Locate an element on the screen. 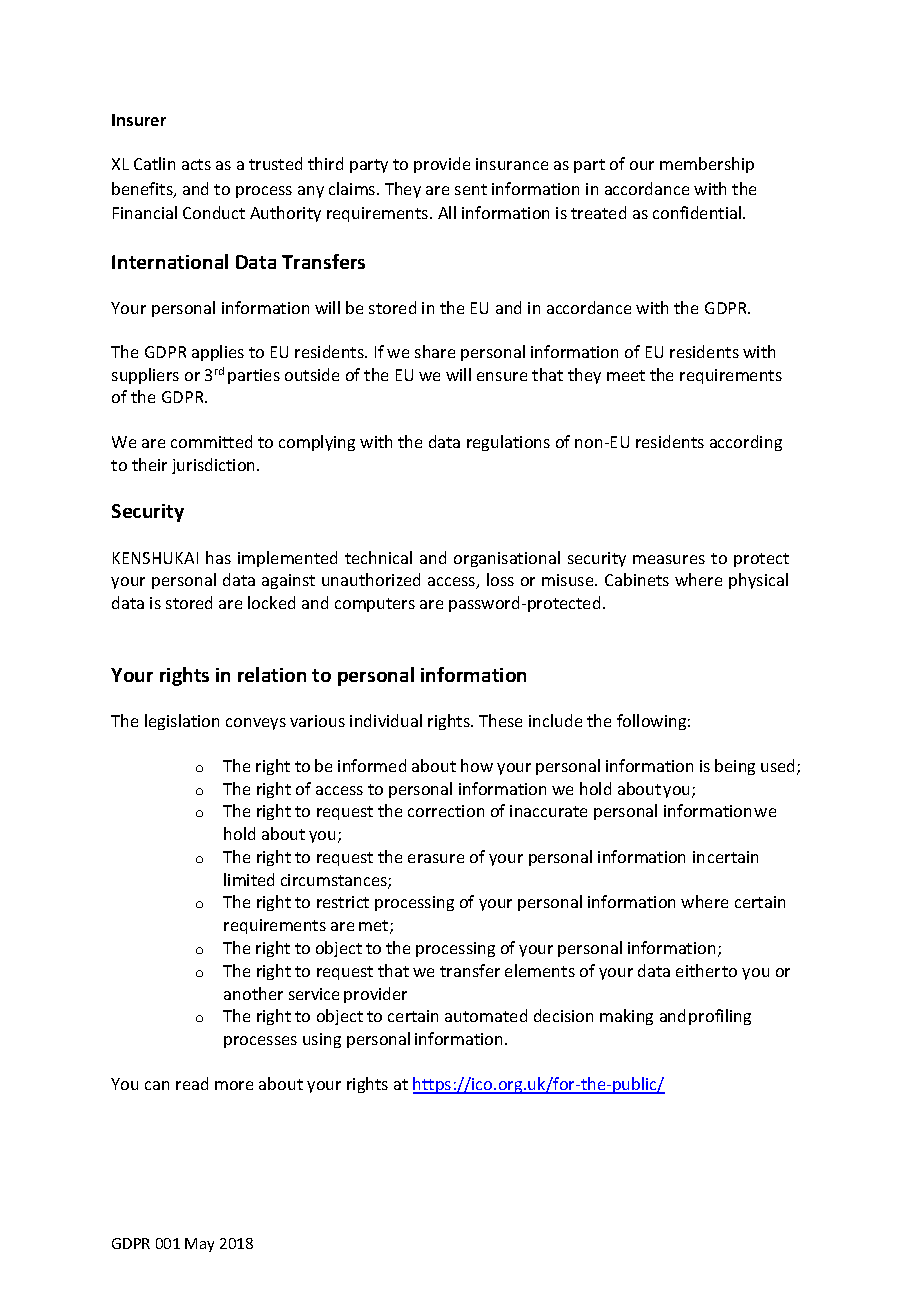  May is located at coordinates (199, 1245).
